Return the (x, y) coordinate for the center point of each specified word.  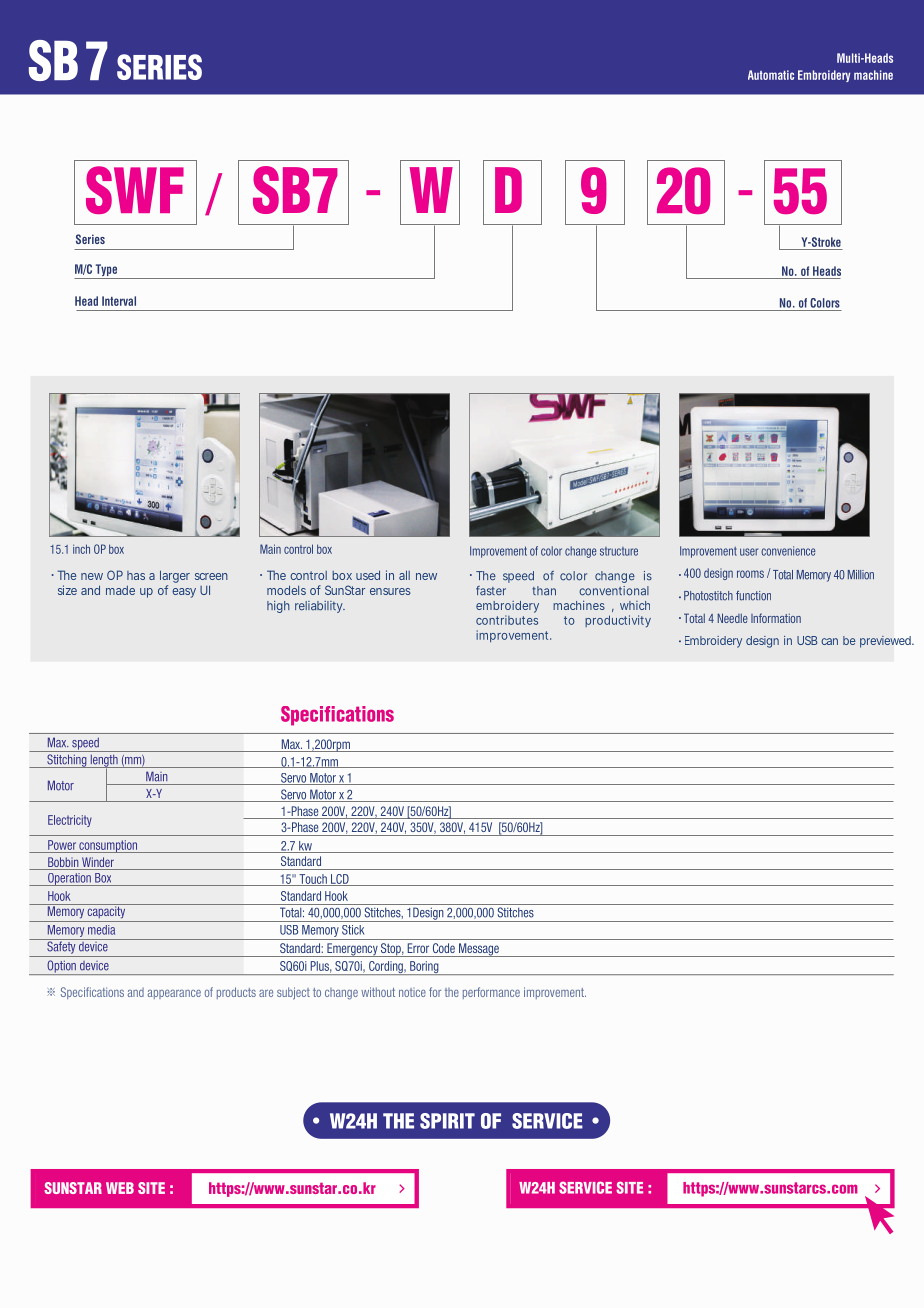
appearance (174, 994)
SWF (135, 190)
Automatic (771, 75)
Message (478, 950)
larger (175, 576)
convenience (788, 551)
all (404, 575)
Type (106, 271)
